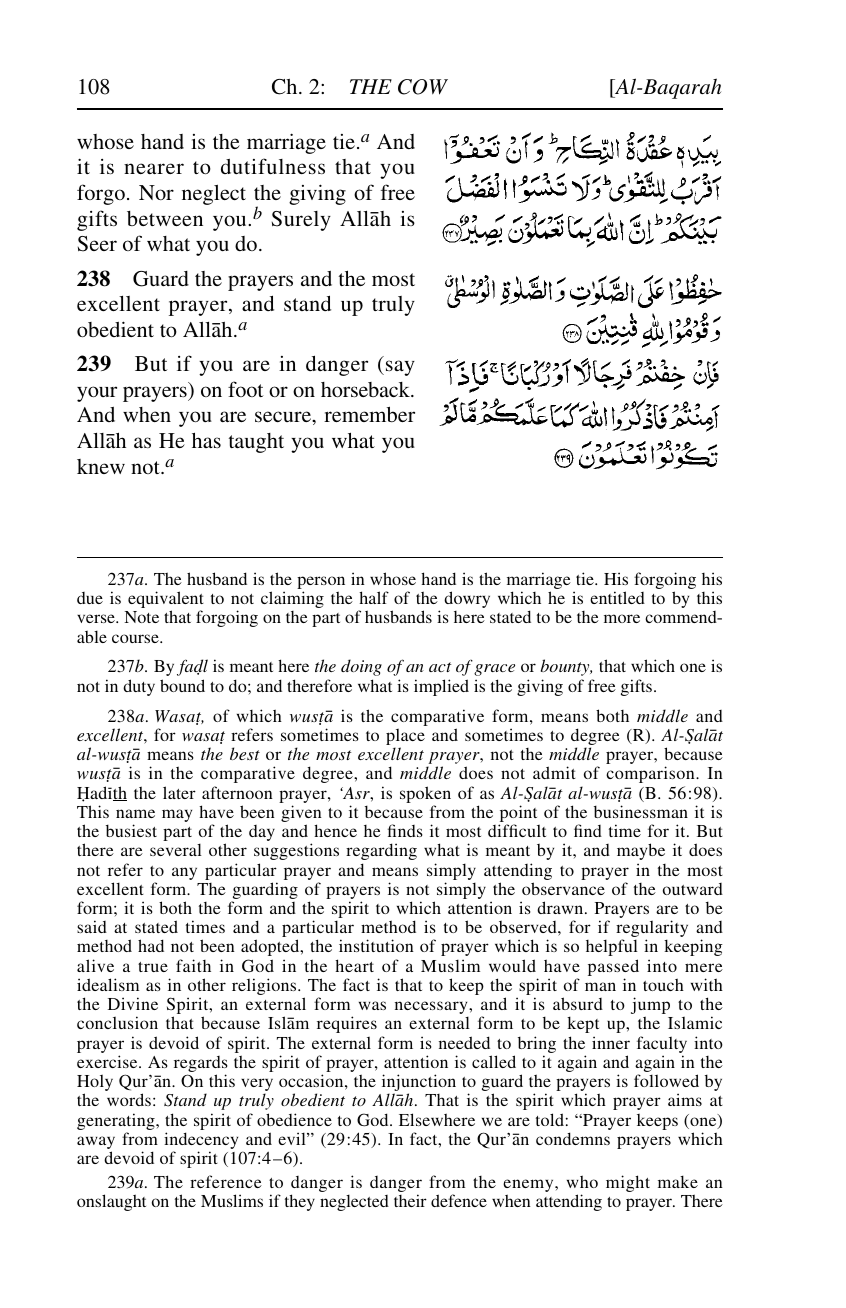 This image has width=846, height=1308. Describe the element at coordinates (301, 221) in the image. I see `Surely` at that location.
